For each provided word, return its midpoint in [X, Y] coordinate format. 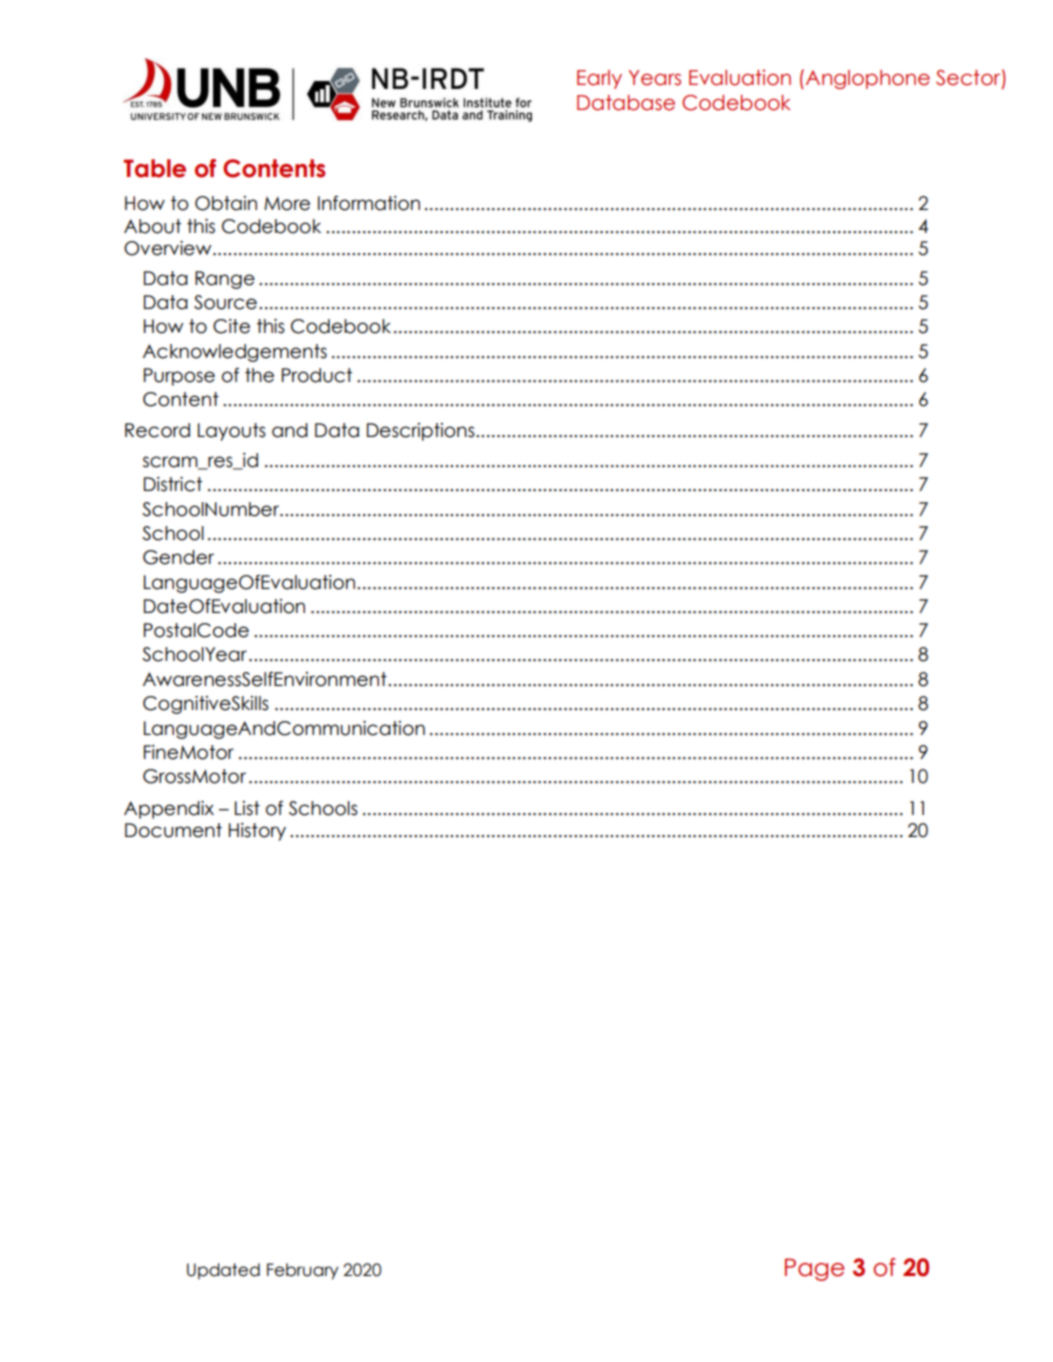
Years [655, 78]
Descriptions [422, 432]
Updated [223, 1271]
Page [814, 1269]
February [303, 1271]
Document [173, 830]
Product [317, 375]
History [257, 832]
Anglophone [868, 79]
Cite [231, 326]
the [259, 375]
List [247, 808]
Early [599, 79]
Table [155, 168]
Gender [178, 557]
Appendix [169, 810]
